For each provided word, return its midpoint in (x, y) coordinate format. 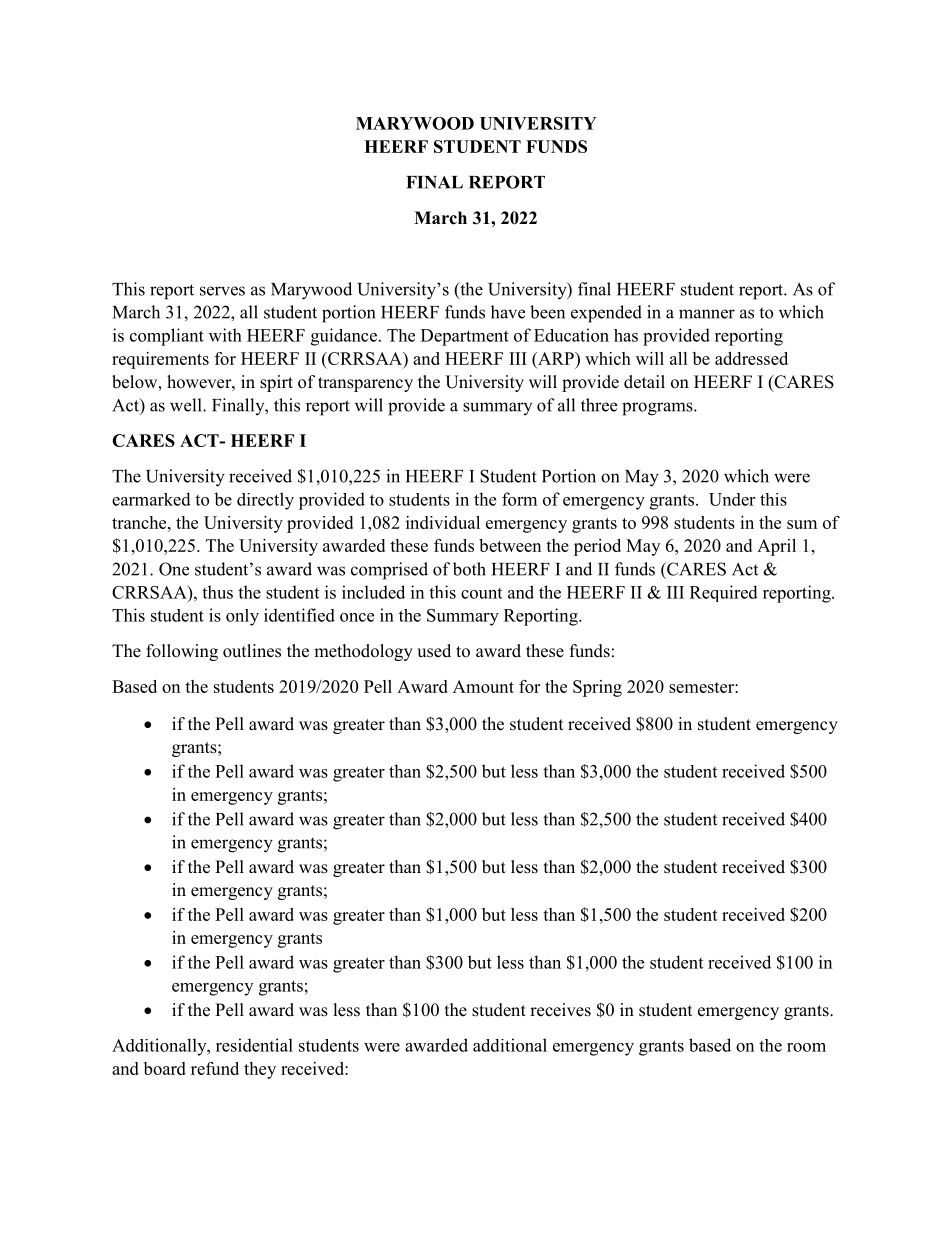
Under (732, 499)
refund (215, 1068)
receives (560, 1010)
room (806, 1047)
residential (254, 1045)
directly (265, 501)
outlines (252, 651)
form (519, 499)
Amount (483, 686)
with (225, 335)
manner (707, 314)
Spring (597, 688)
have (508, 312)
